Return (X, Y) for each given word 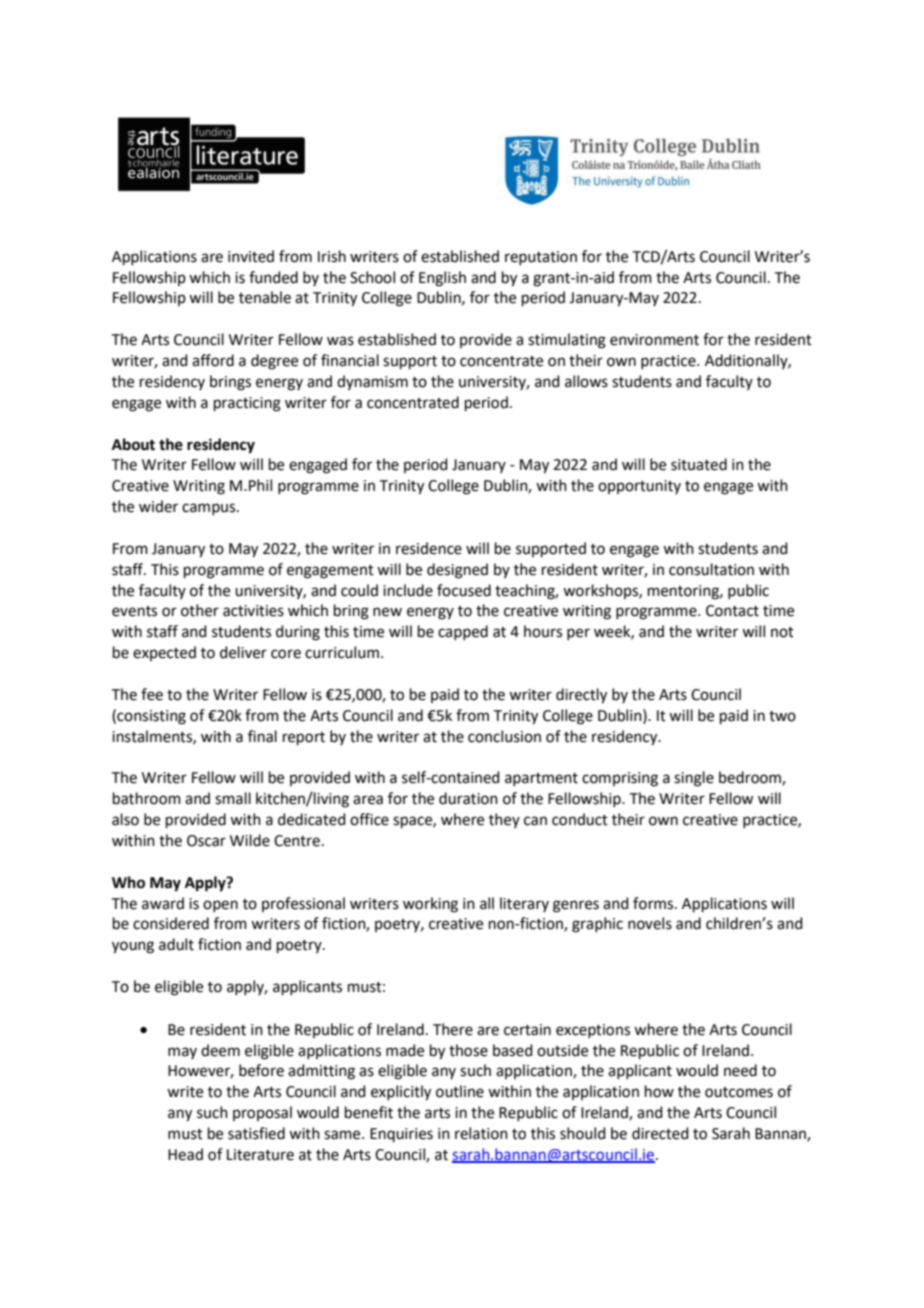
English (442, 279)
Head (185, 1154)
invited (251, 256)
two (782, 716)
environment (654, 340)
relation (481, 1133)
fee (152, 694)
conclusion (504, 736)
